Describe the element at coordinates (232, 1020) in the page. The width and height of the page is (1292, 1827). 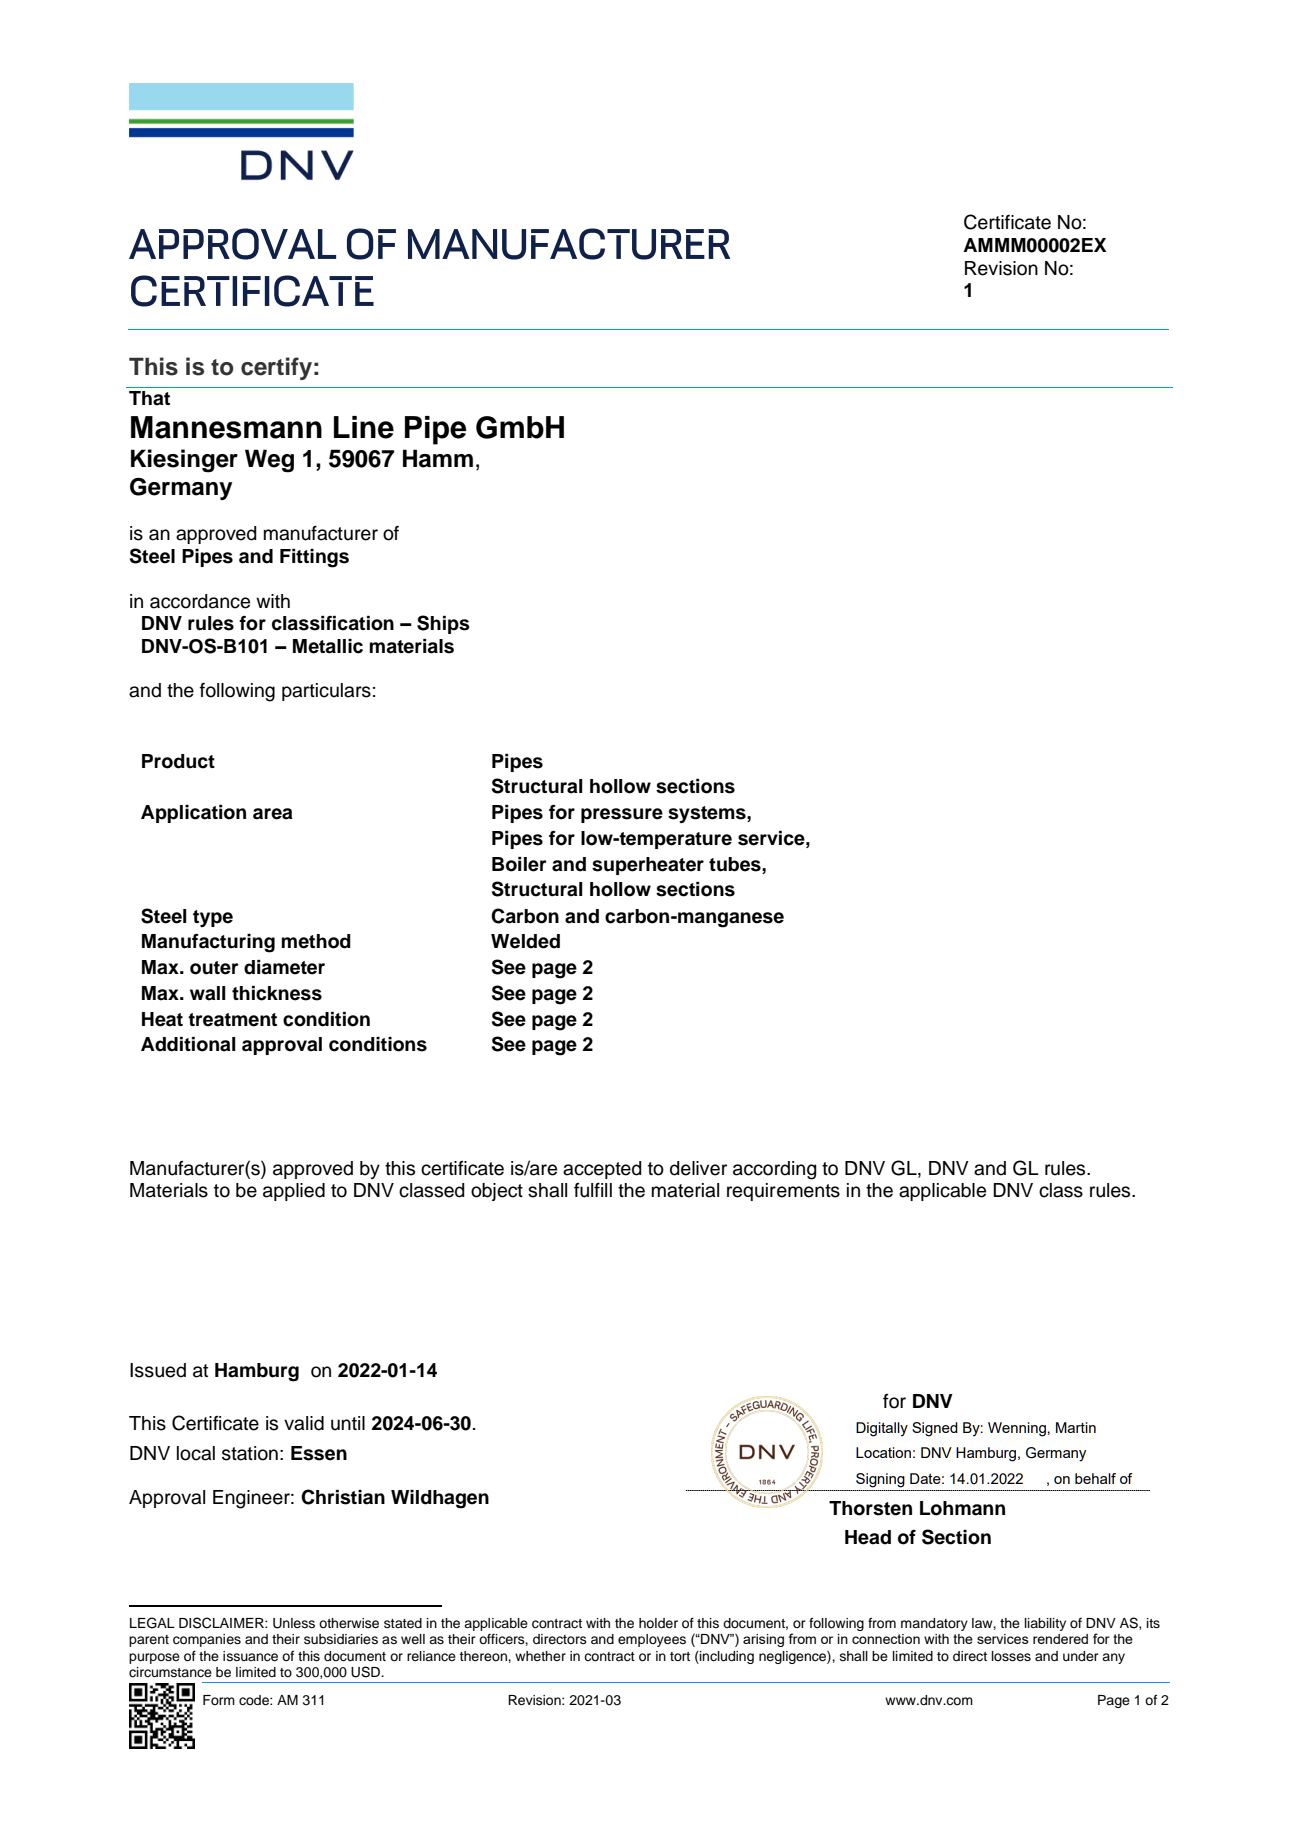
I see `treatment` at that location.
